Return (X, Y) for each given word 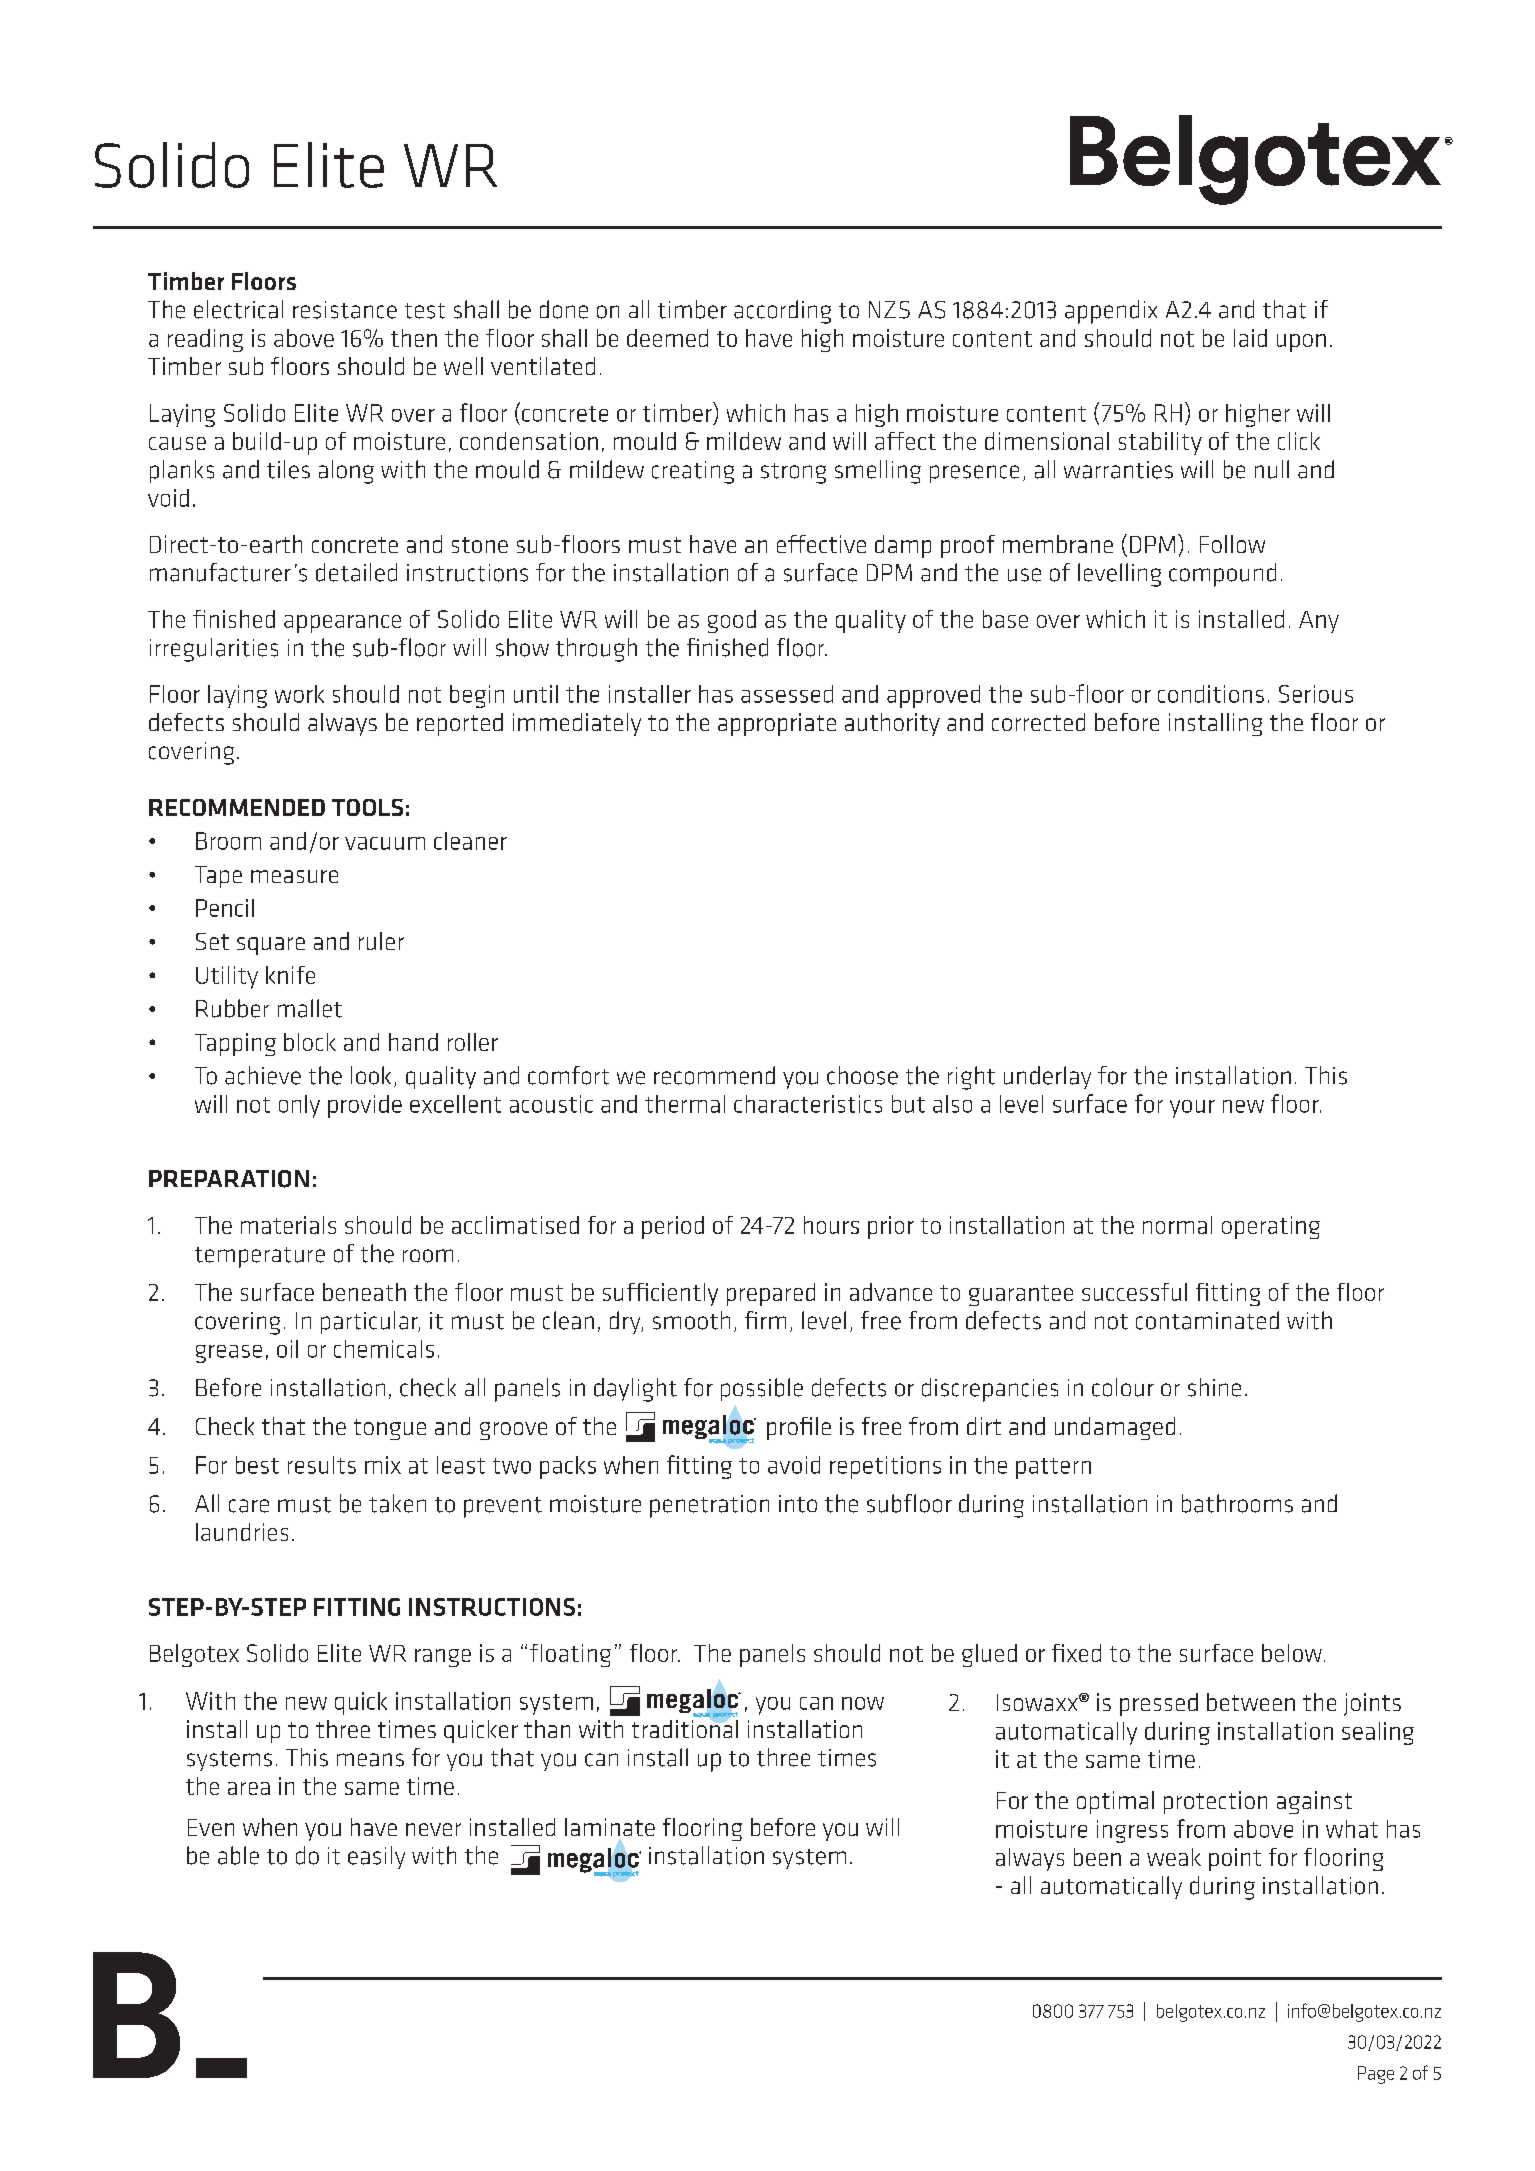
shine (1214, 1387)
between (1251, 1702)
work (299, 694)
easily (376, 1857)
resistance (345, 310)
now (863, 1703)
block (310, 1042)
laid (1250, 338)
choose (862, 1075)
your (1192, 1109)
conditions (1211, 694)
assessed (787, 694)
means (370, 1760)
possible (762, 1389)
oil (287, 1349)
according (782, 312)
